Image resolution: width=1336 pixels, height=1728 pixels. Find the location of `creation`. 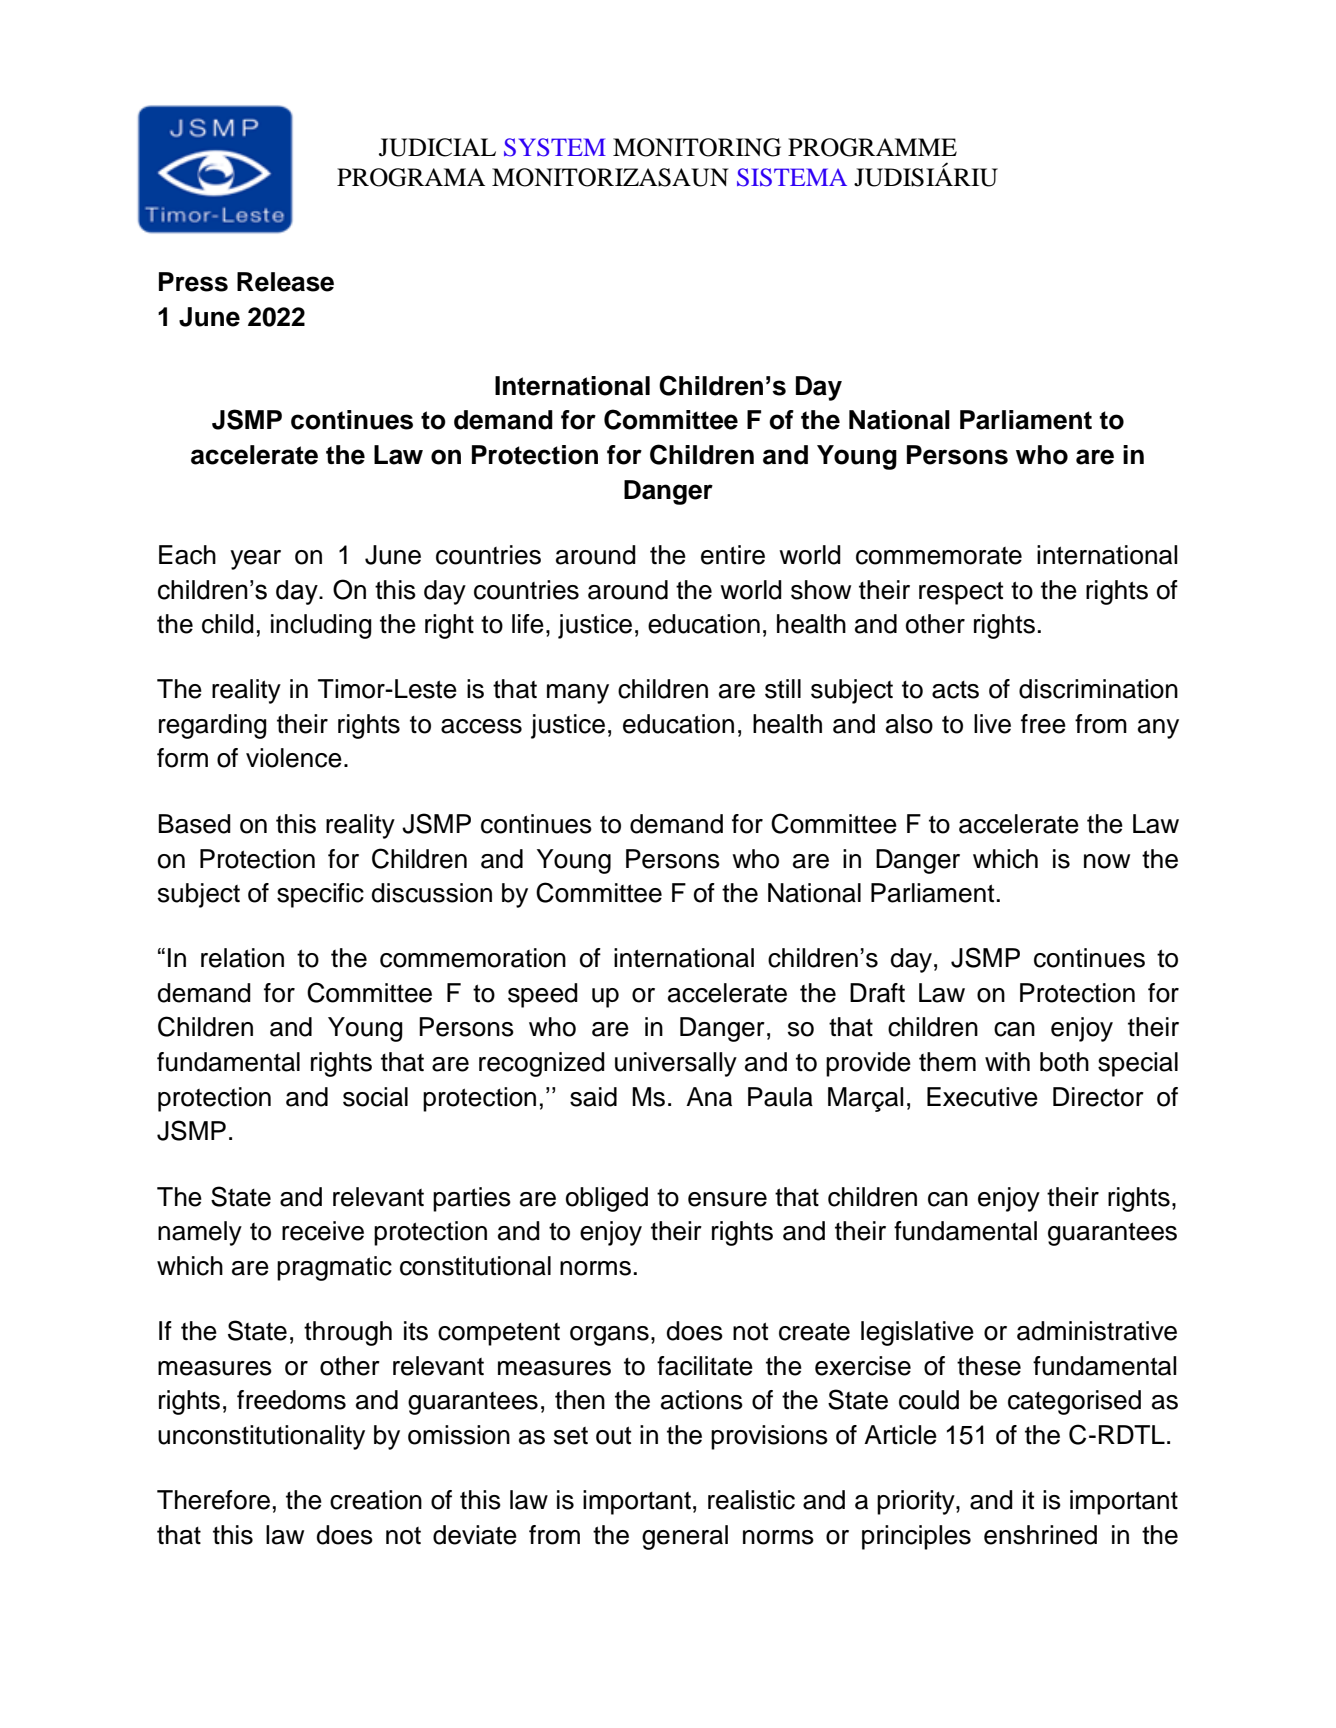

creation is located at coordinates (376, 1500).
